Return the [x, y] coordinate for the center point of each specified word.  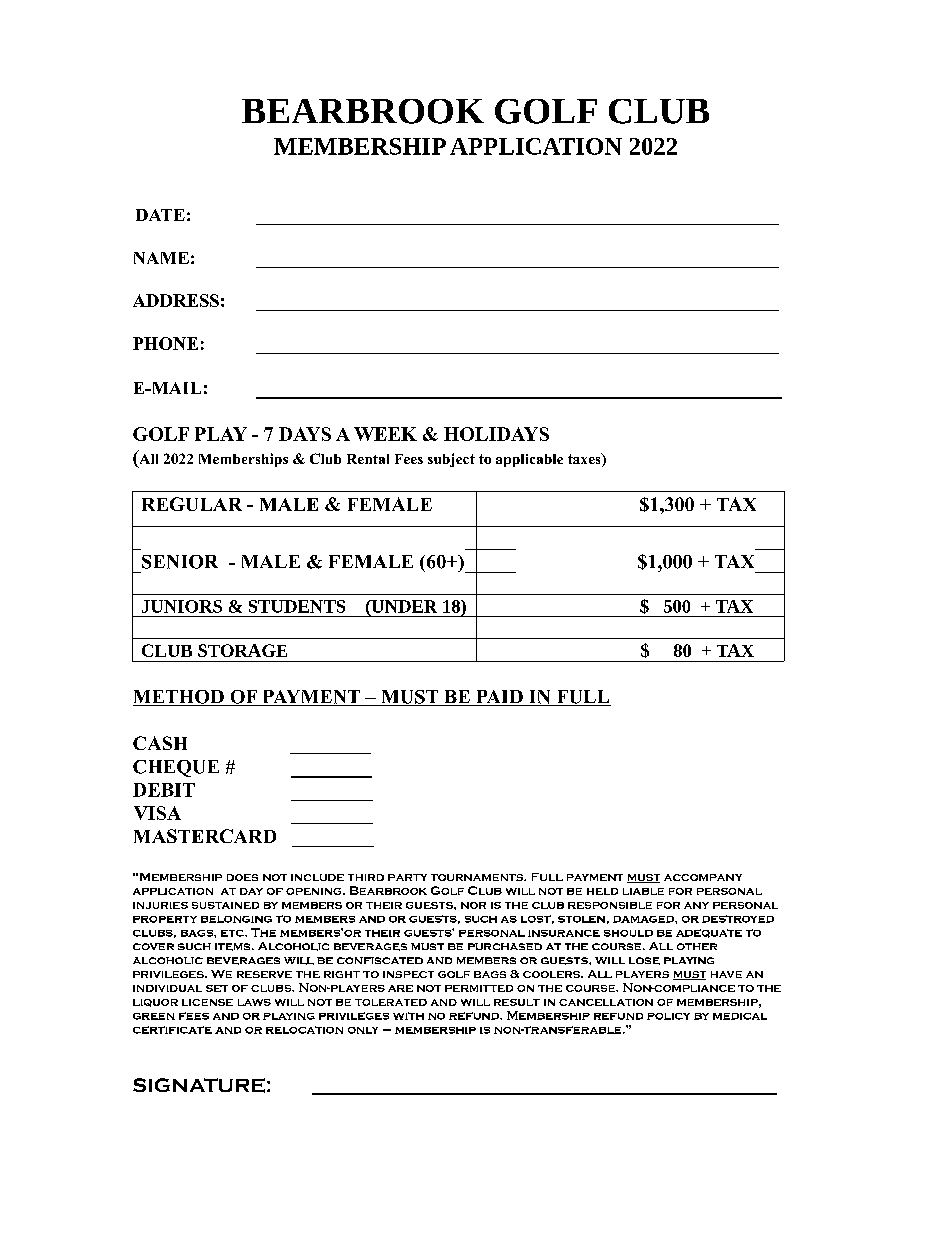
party [407, 877]
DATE [160, 215]
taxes [585, 460]
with [408, 1016]
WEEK [385, 434]
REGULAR [192, 504]
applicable [529, 460]
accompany [703, 877]
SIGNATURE [199, 1085]
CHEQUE [176, 768]
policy [668, 1016]
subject [451, 460]
